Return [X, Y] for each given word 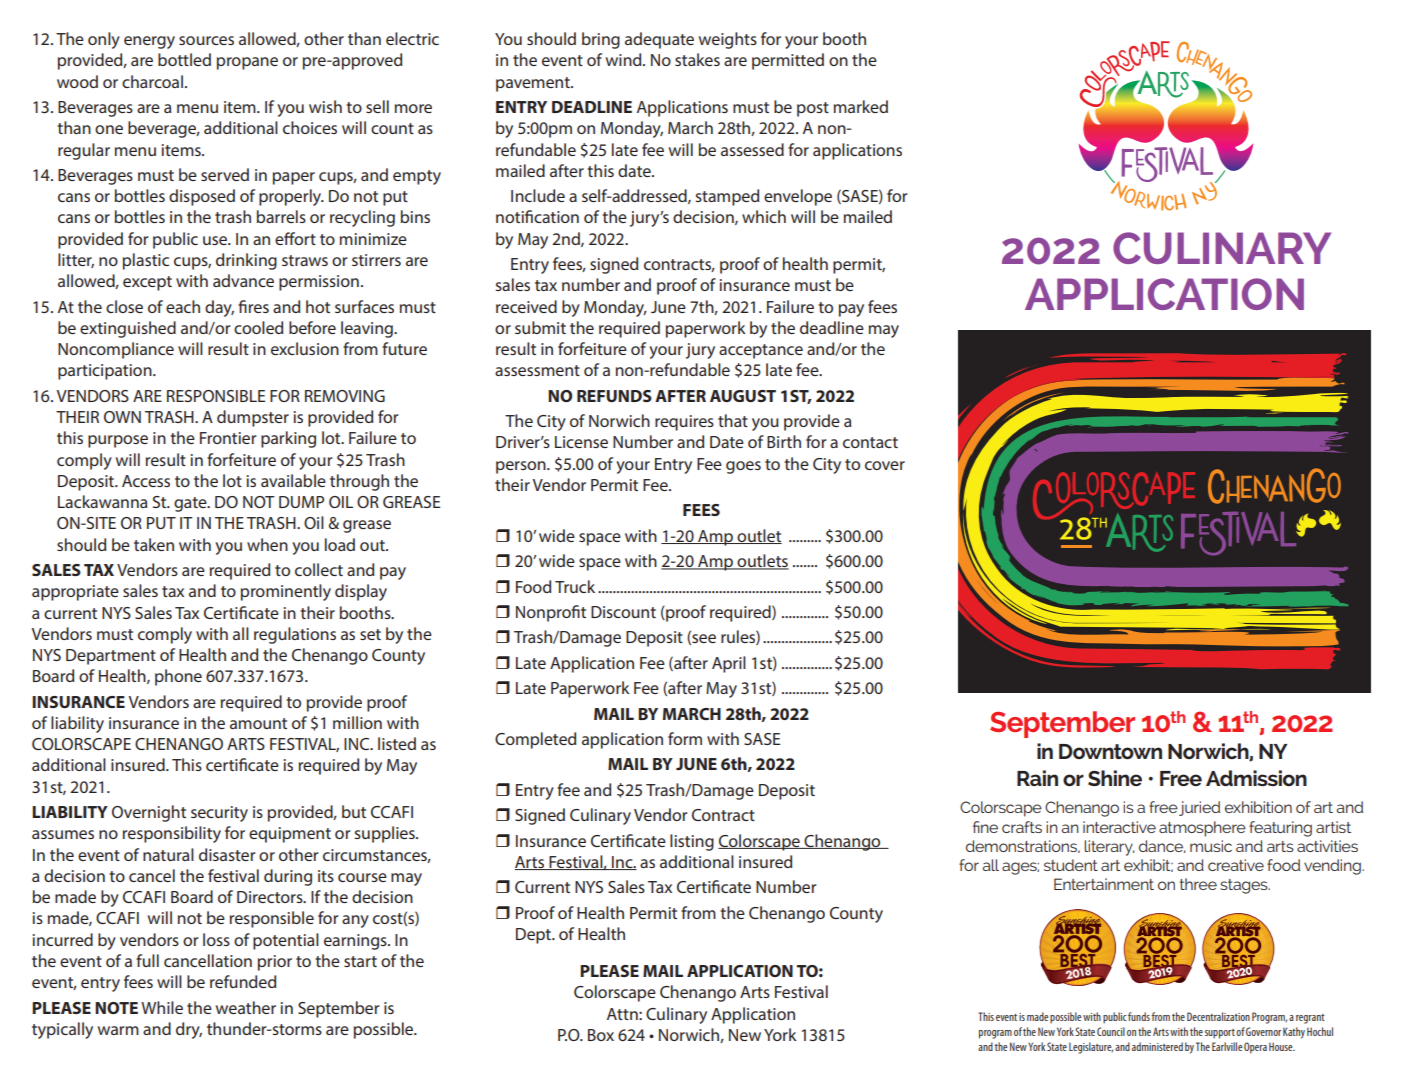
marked [861, 106]
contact [870, 442]
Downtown [1110, 752]
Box [601, 1035]
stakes [697, 59]
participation [106, 372]
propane [247, 63]
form [685, 738]
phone [178, 677]
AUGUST [743, 396]
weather [246, 1007]
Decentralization [1218, 1016]
